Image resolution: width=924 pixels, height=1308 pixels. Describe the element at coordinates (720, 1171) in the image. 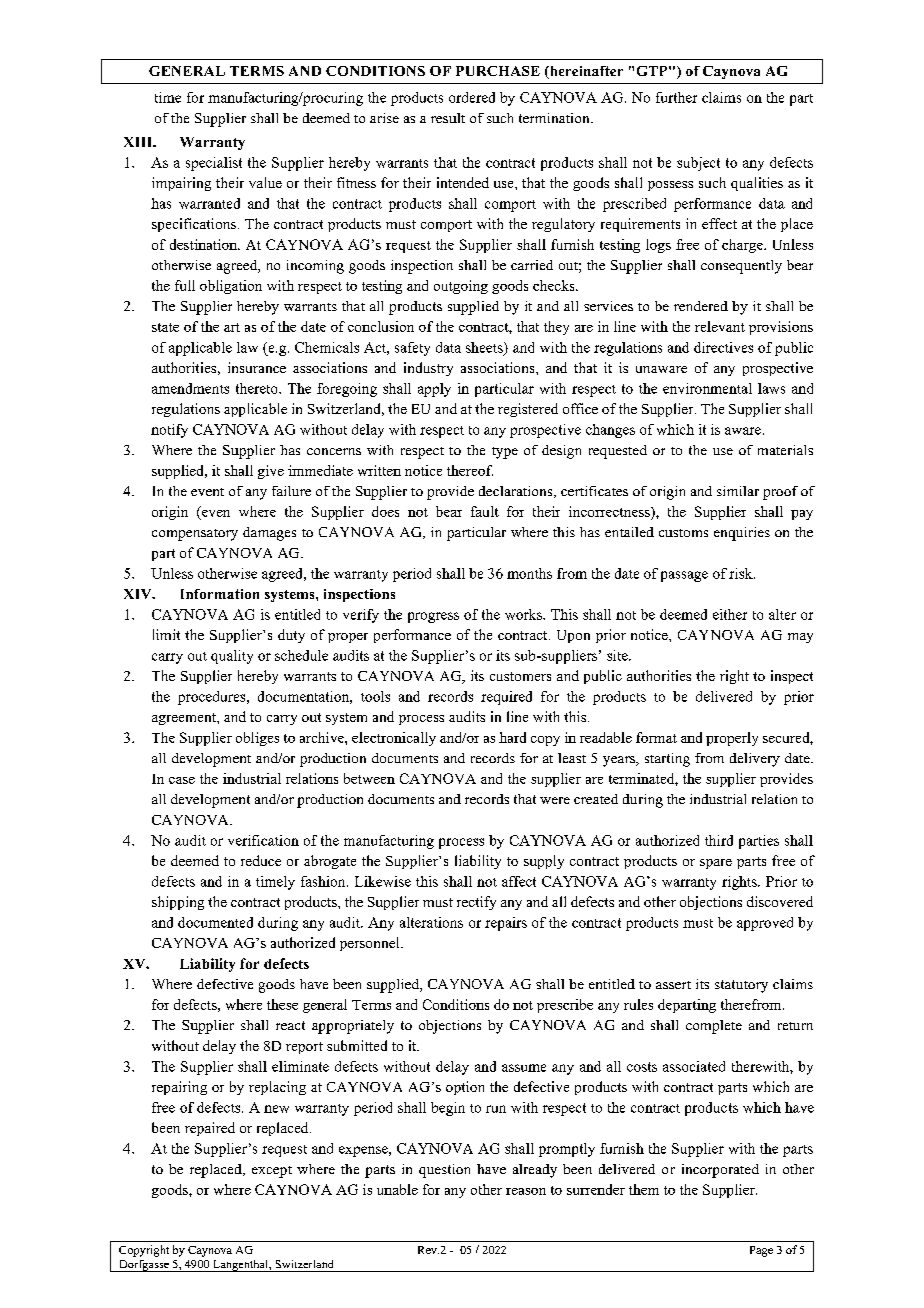

I see `incorporated` at that location.
